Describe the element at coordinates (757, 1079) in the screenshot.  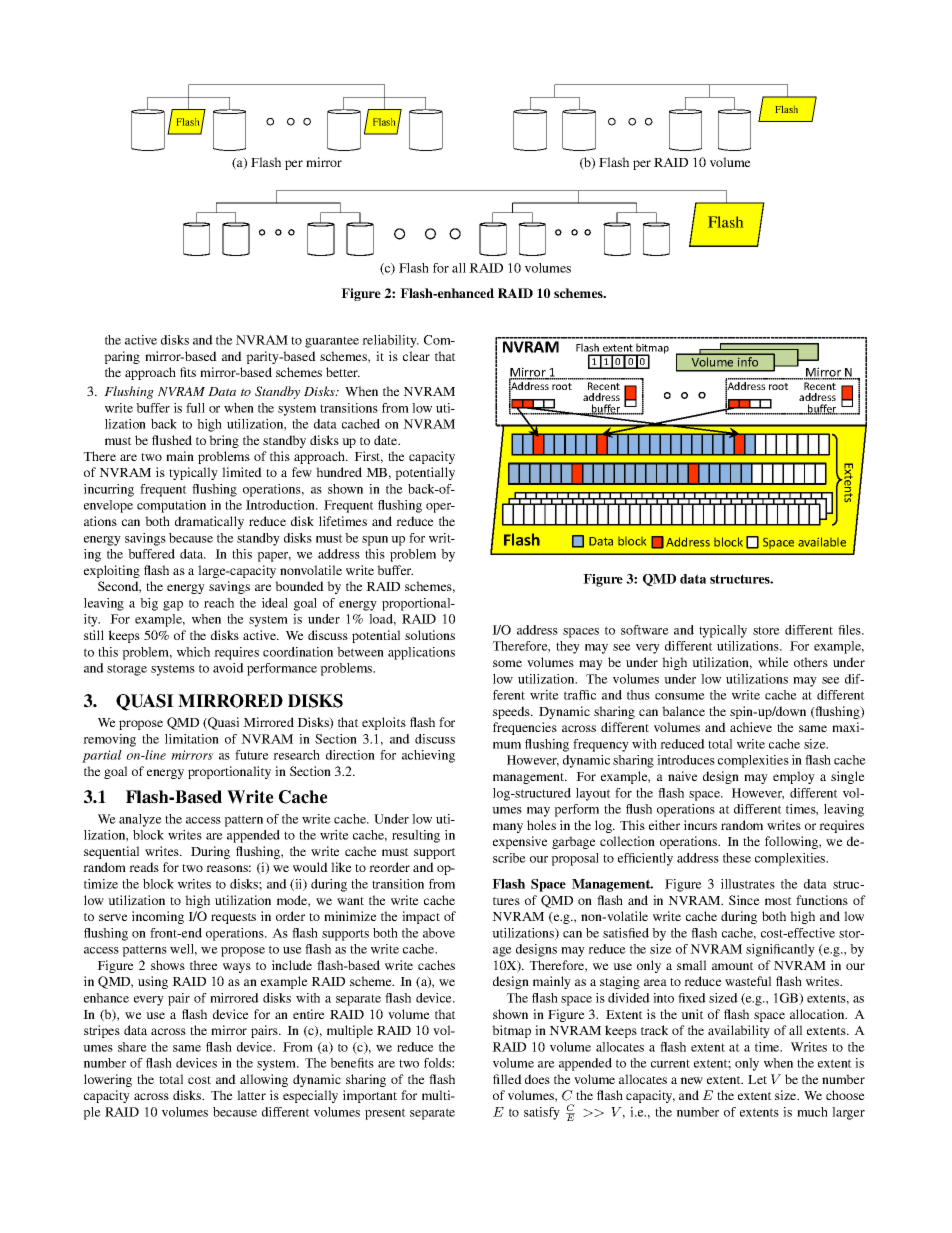
I see `Let` at that location.
